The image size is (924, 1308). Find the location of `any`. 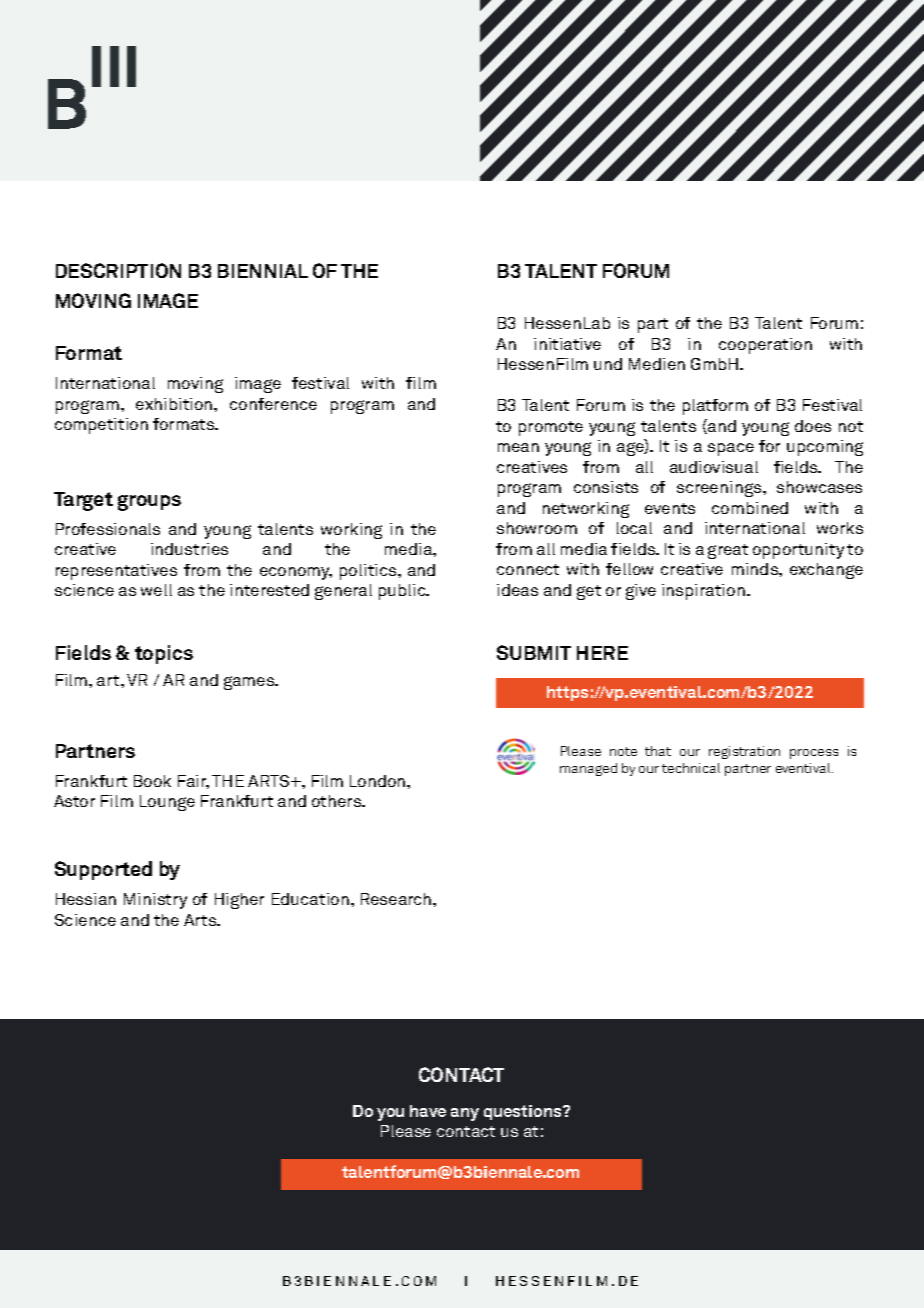

any is located at coordinates (465, 1114).
